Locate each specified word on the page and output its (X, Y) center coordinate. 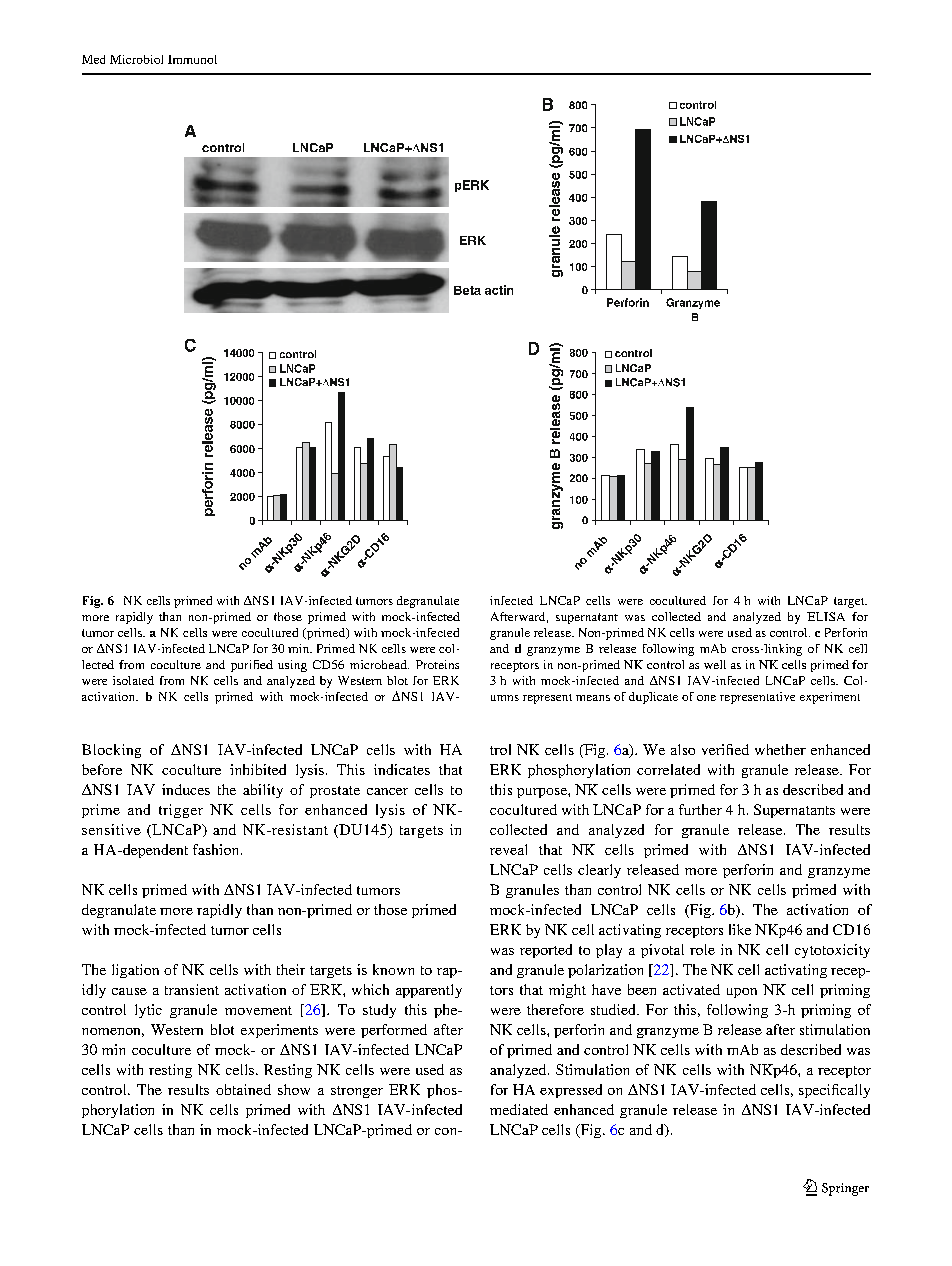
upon (742, 993)
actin (499, 290)
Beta (467, 290)
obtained (243, 1089)
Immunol (192, 59)
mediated (519, 1109)
